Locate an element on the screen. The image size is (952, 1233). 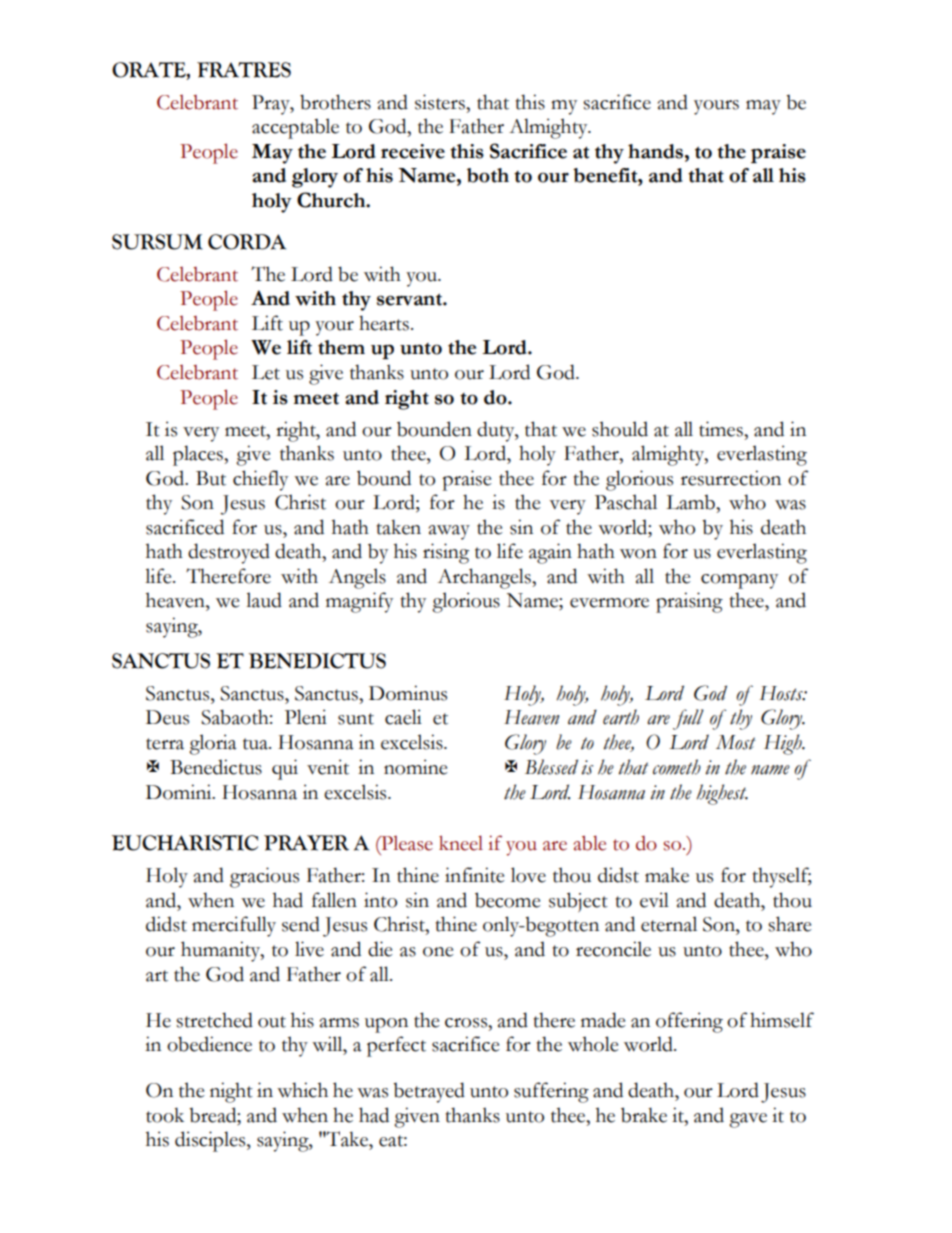
times is located at coordinates (722, 429).
